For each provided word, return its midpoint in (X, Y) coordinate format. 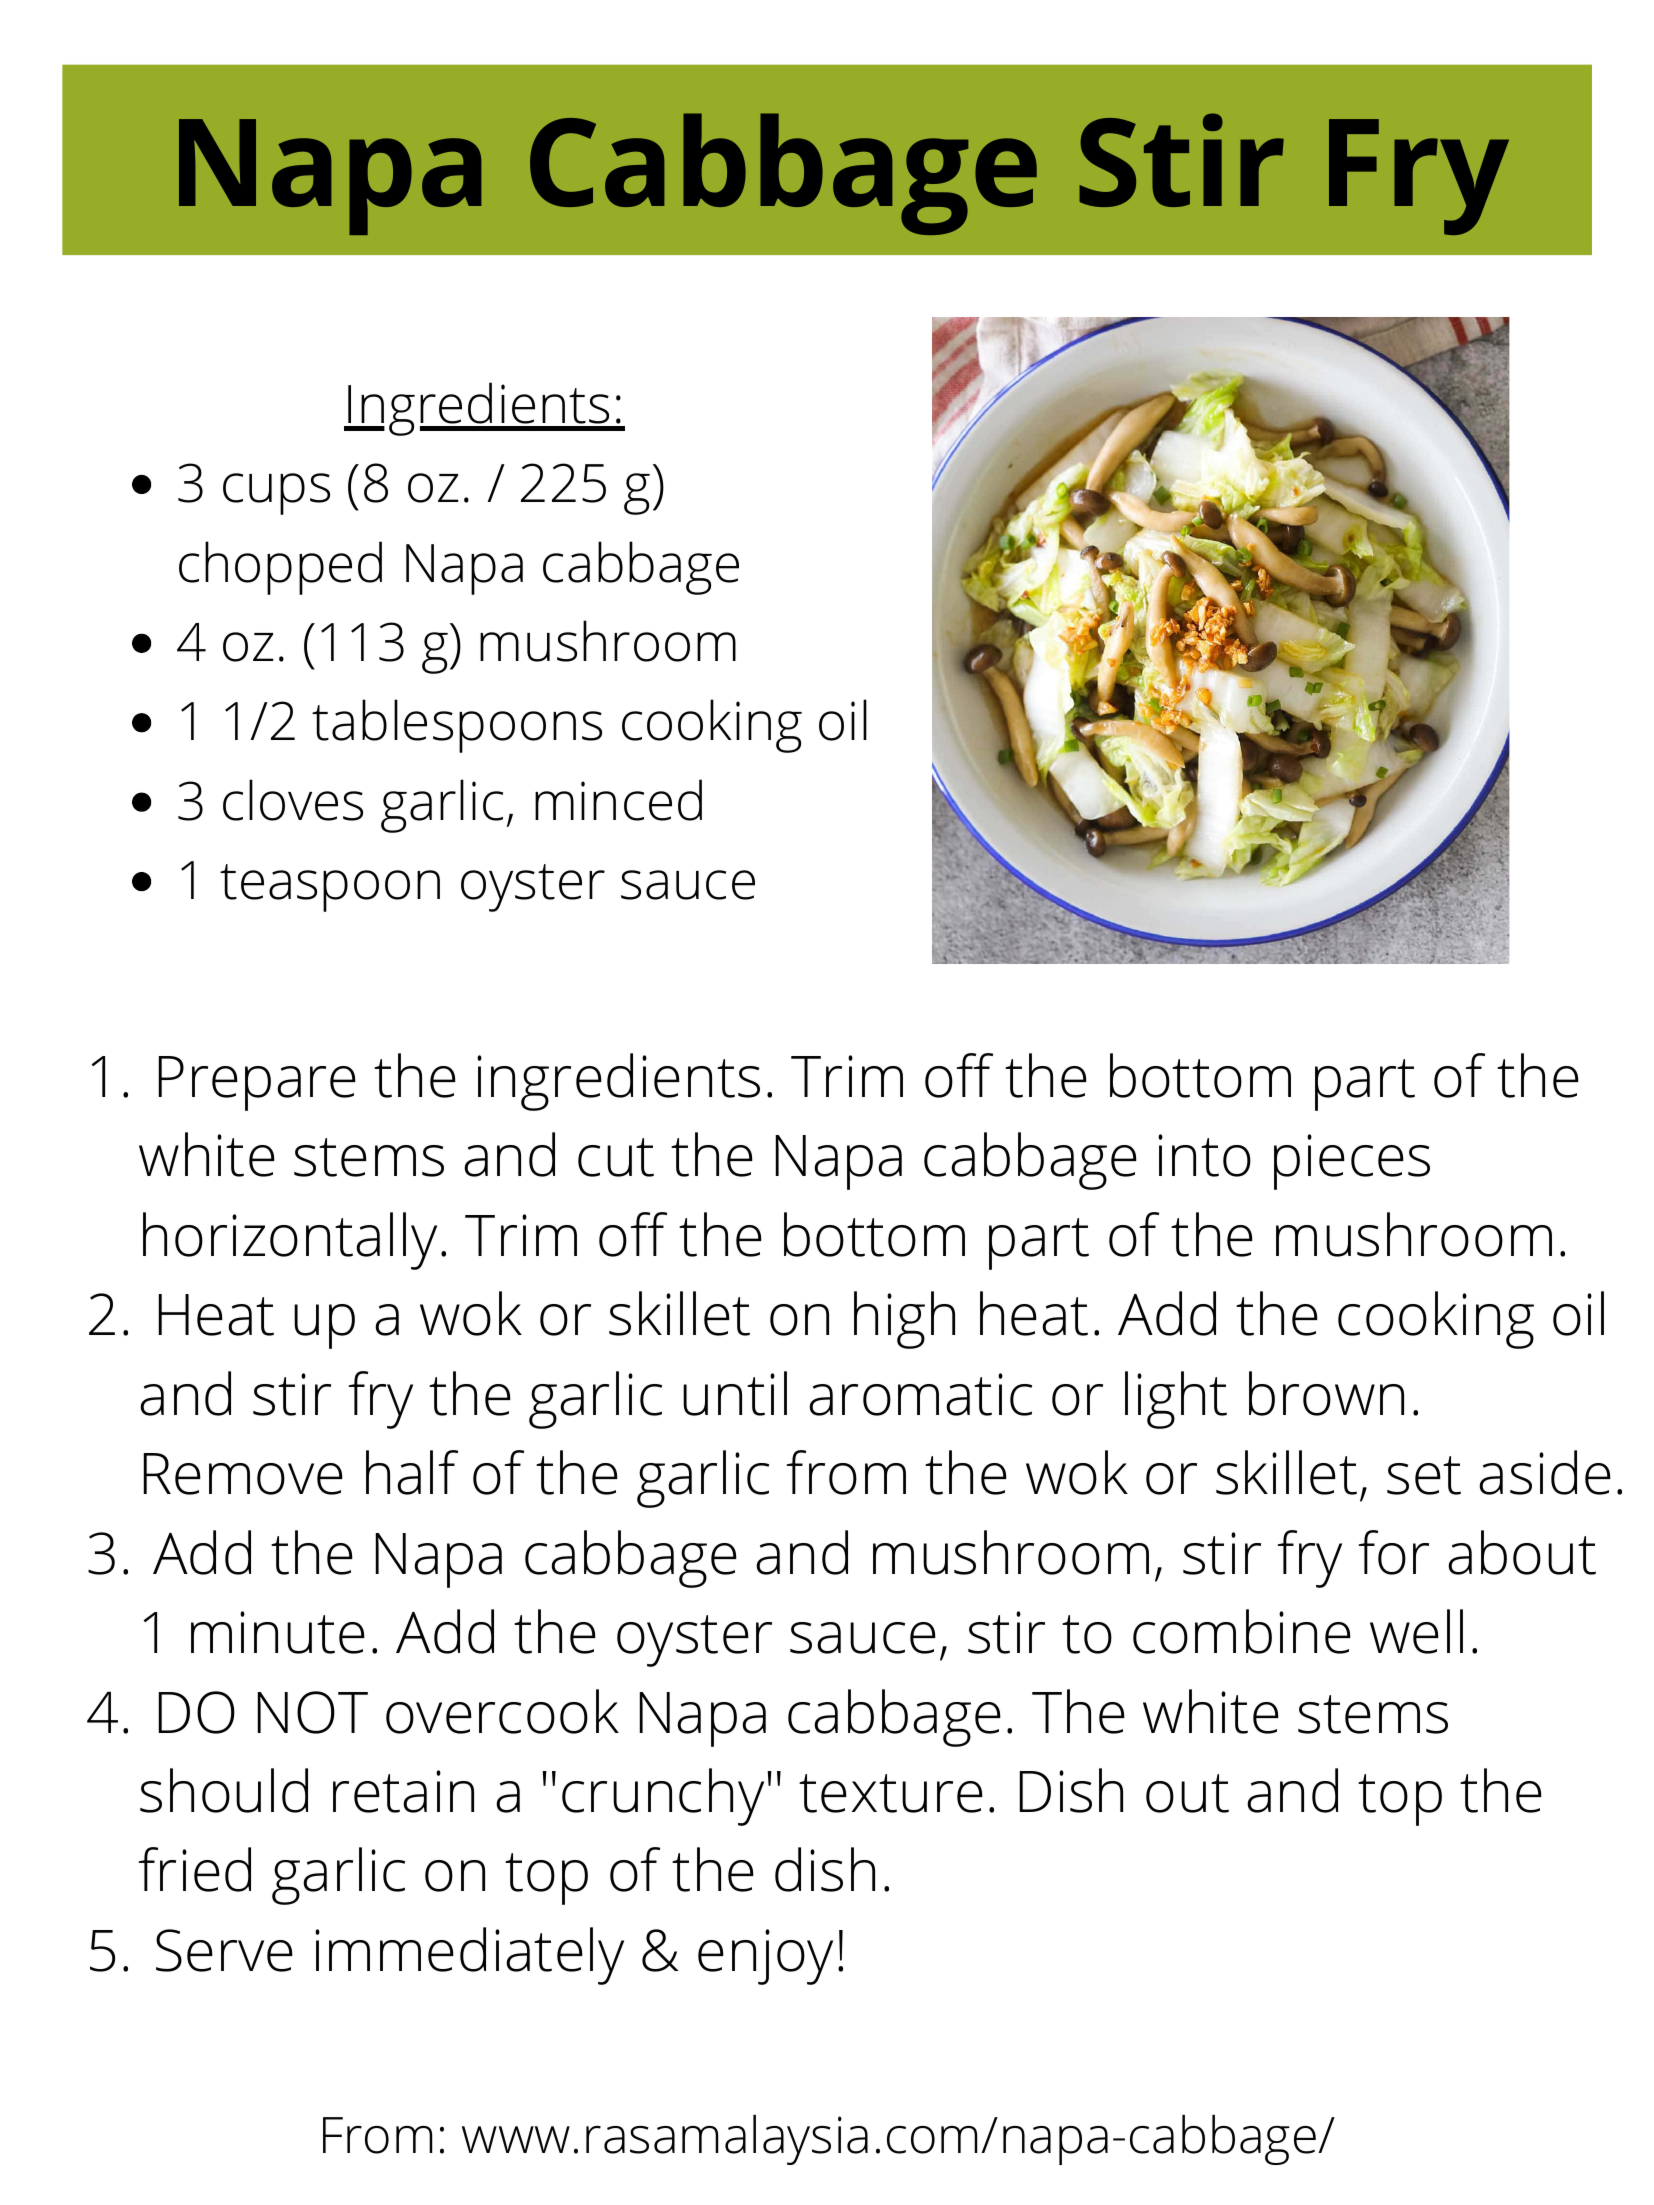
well (1416, 1631)
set (1424, 1475)
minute (278, 1632)
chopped (280, 568)
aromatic (920, 1394)
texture (891, 1793)
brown (1326, 1393)
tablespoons (457, 726)
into (1204, 1155)
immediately (469, 1956)
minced (618, 800)
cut (616, 1157)
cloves (293, 800)
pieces (1352, 1162)
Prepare (257, 1083)
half (412, 1472)
